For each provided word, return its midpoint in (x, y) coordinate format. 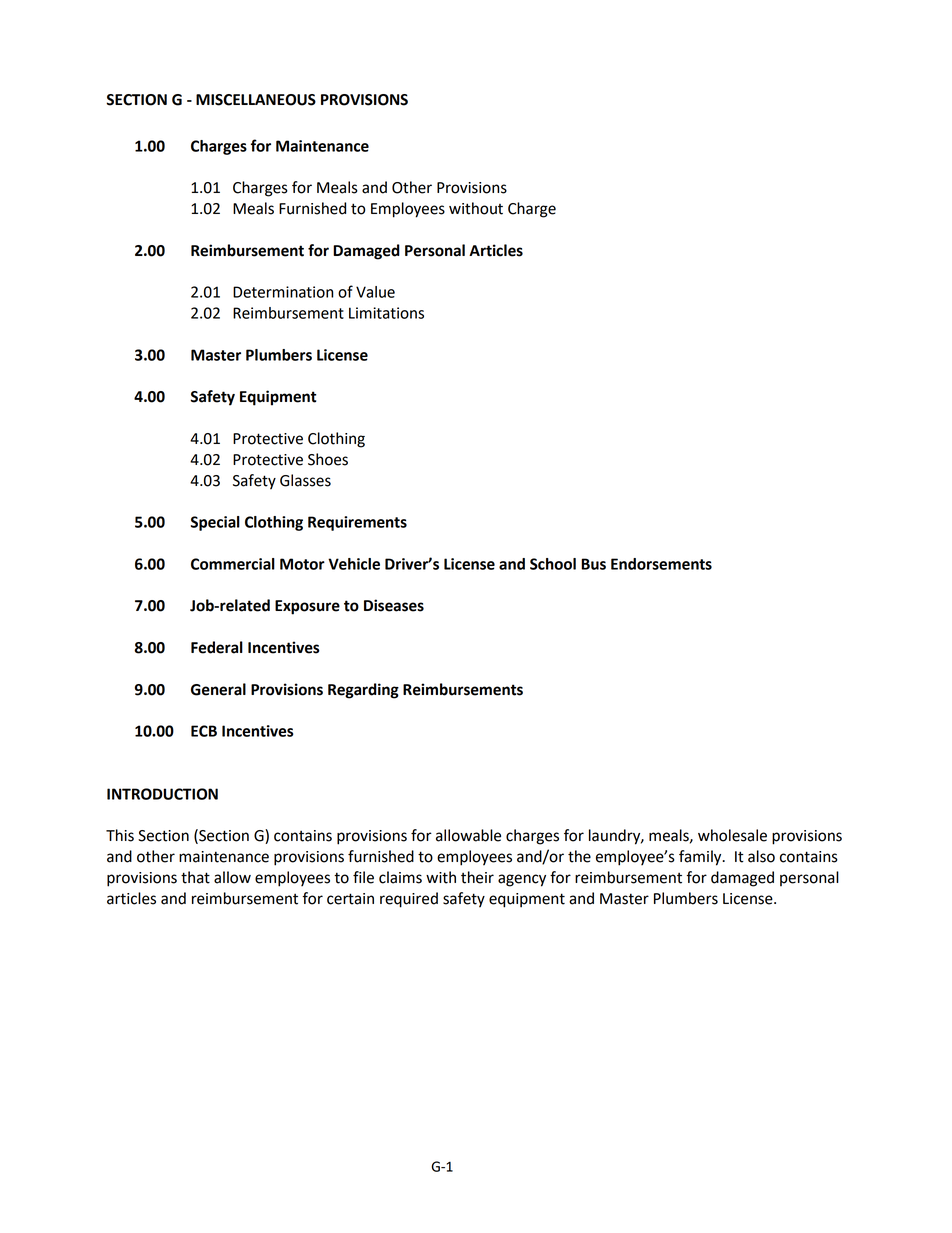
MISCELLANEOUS (256, 100)
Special (215, 523)
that (195, 877)
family (701, 858)
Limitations (386, 313)
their (477, 877)
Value (375, 292)
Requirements (357, 523)
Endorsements (661, 564)
